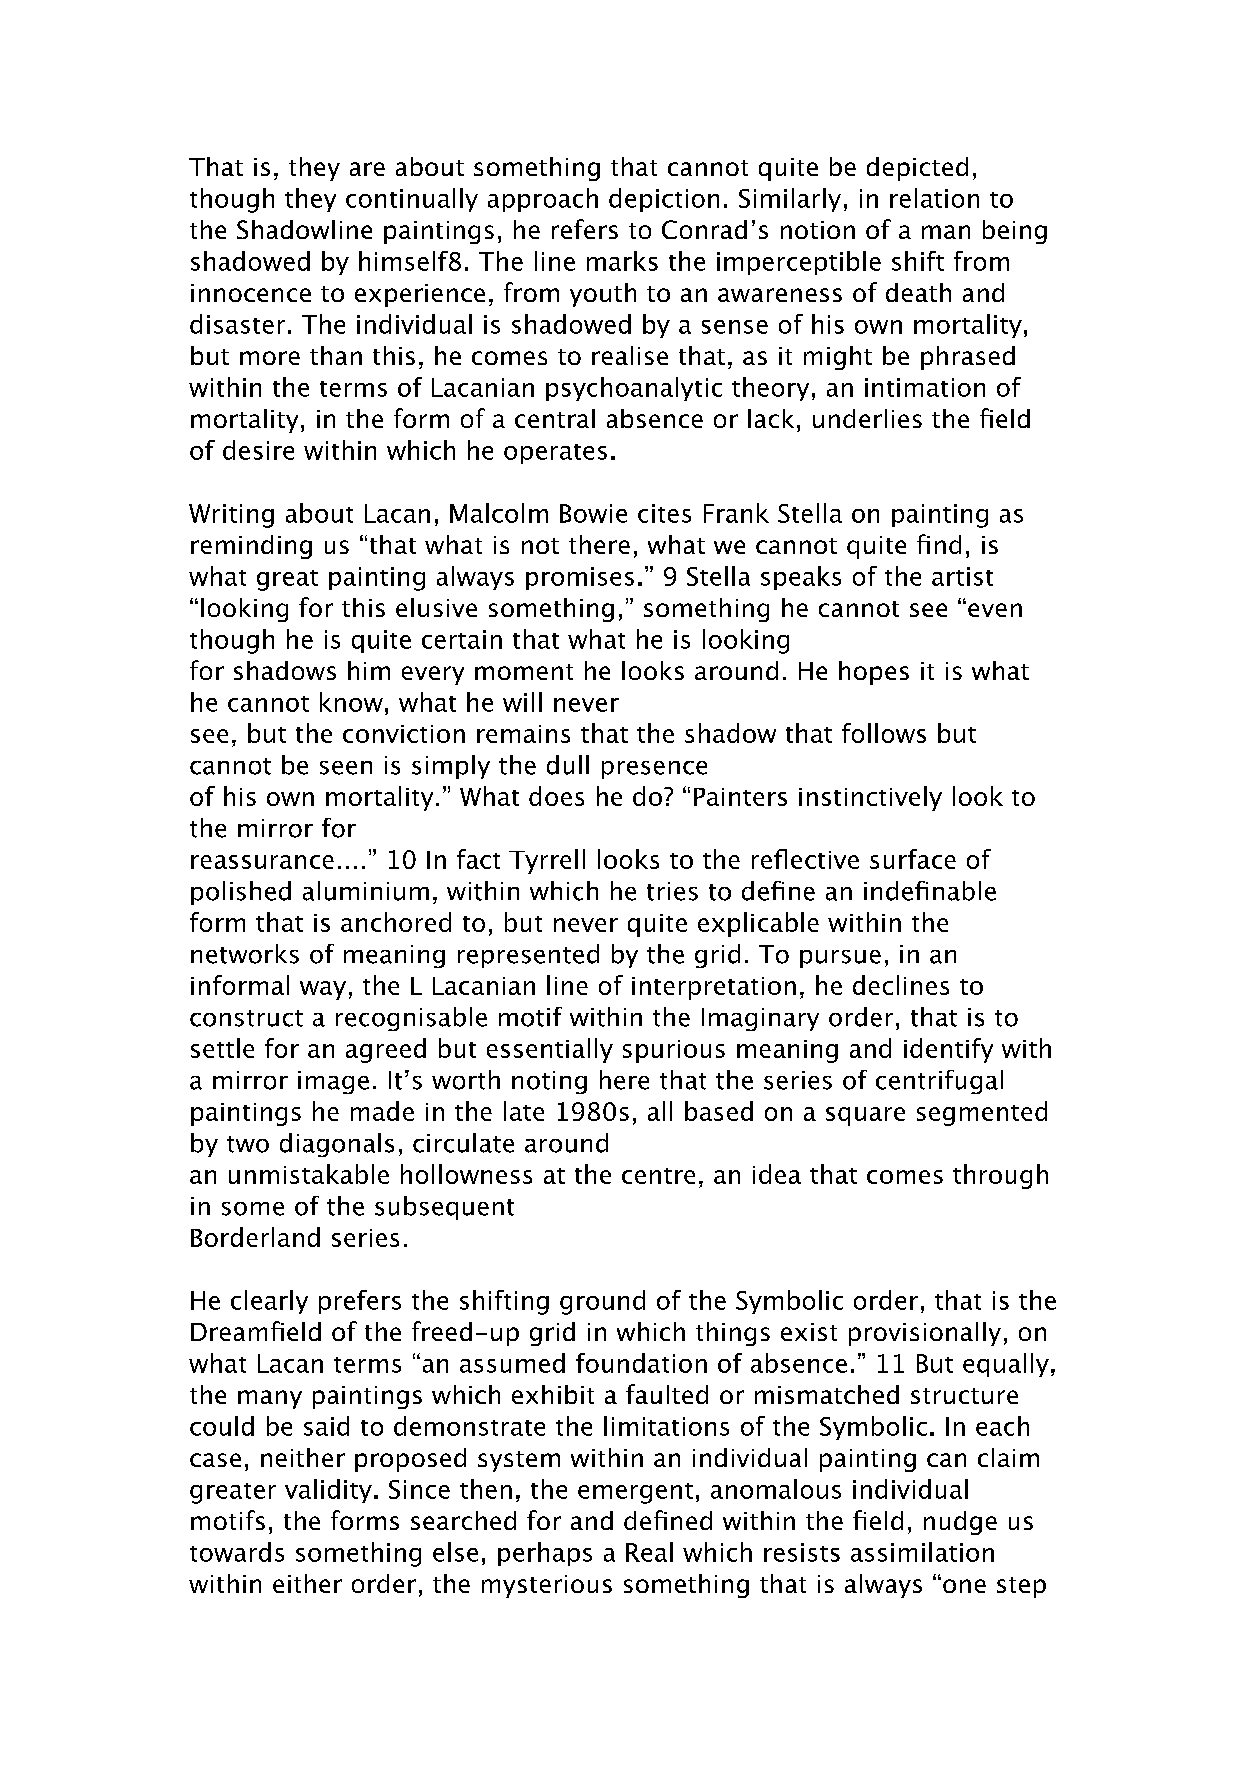 The width and height of the document is (1249, 1767). What do you see at coordinates (328, 1491) in the document?
I see `validity` at bounding box center [328, 1491].
